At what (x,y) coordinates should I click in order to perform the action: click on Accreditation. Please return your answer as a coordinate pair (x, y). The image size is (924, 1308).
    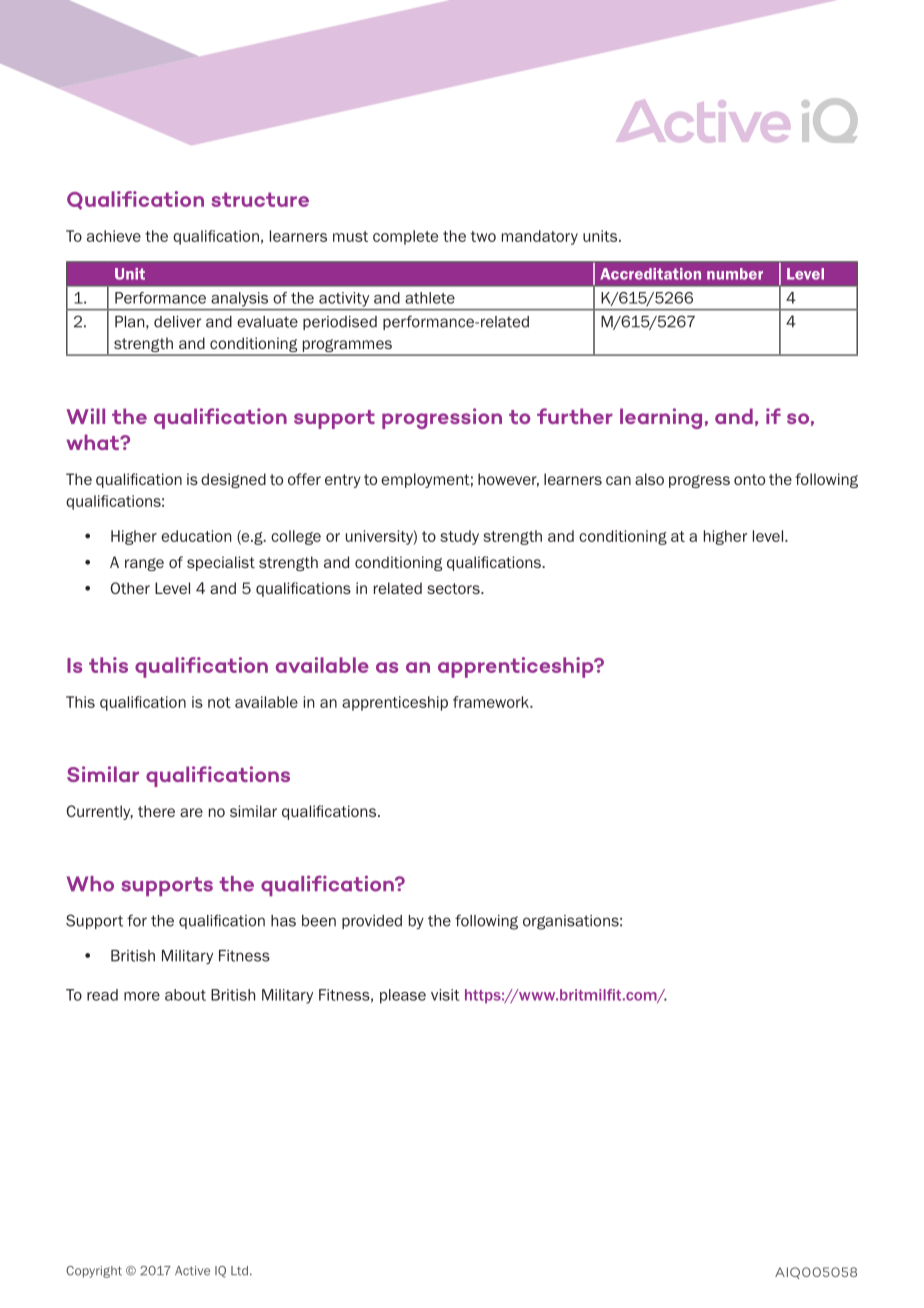
    Looking at the image, I should click on (650, 274).
